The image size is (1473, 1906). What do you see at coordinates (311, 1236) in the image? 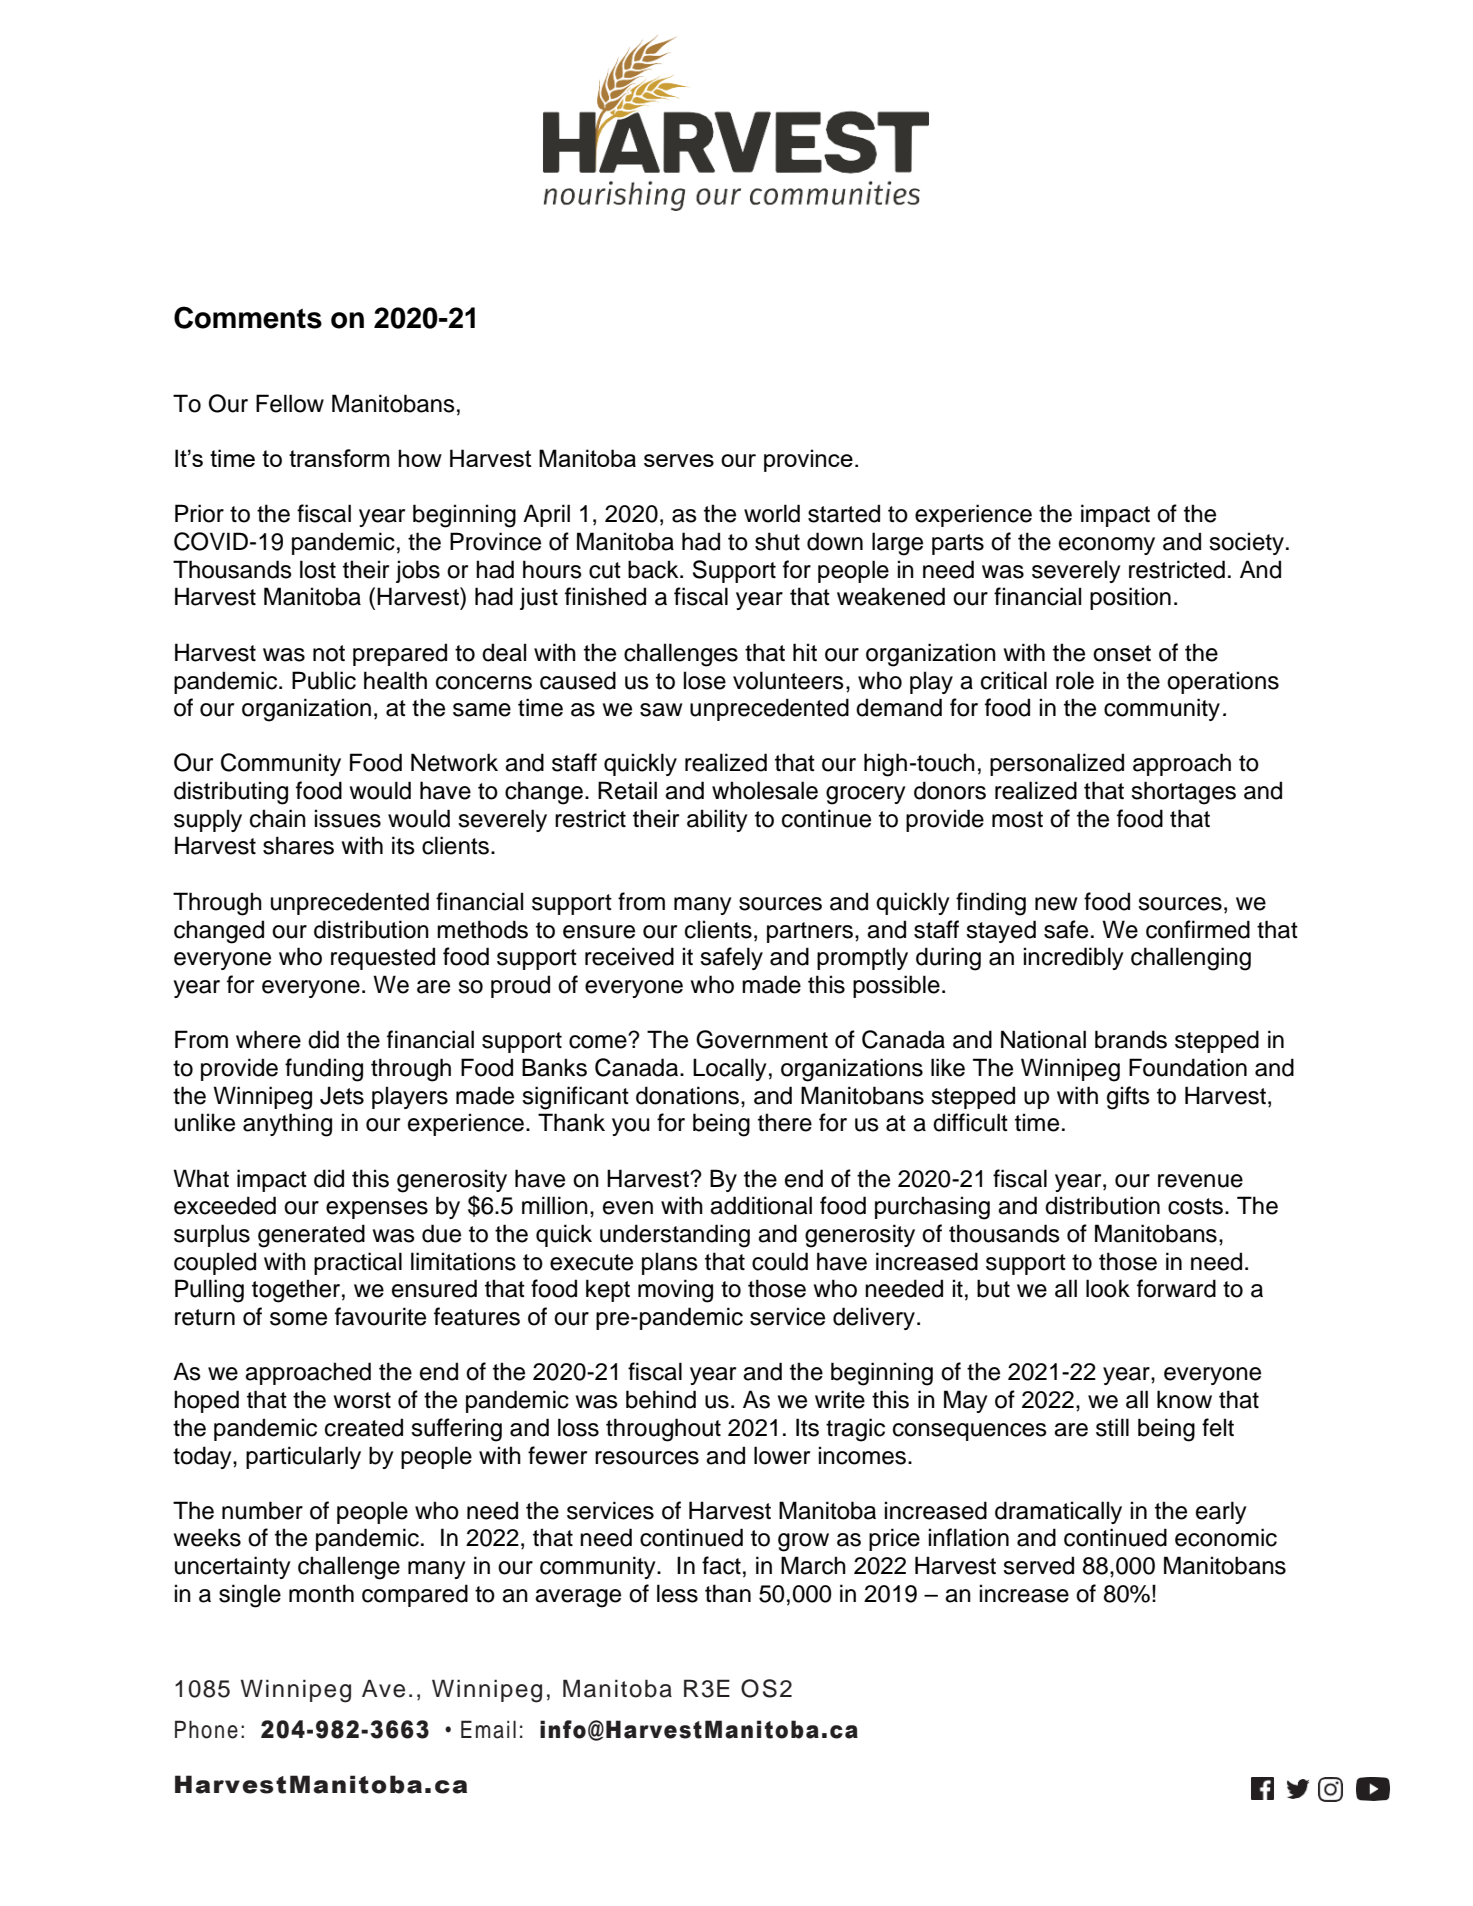
I see `generated` at bounding box center [311, 1236].
